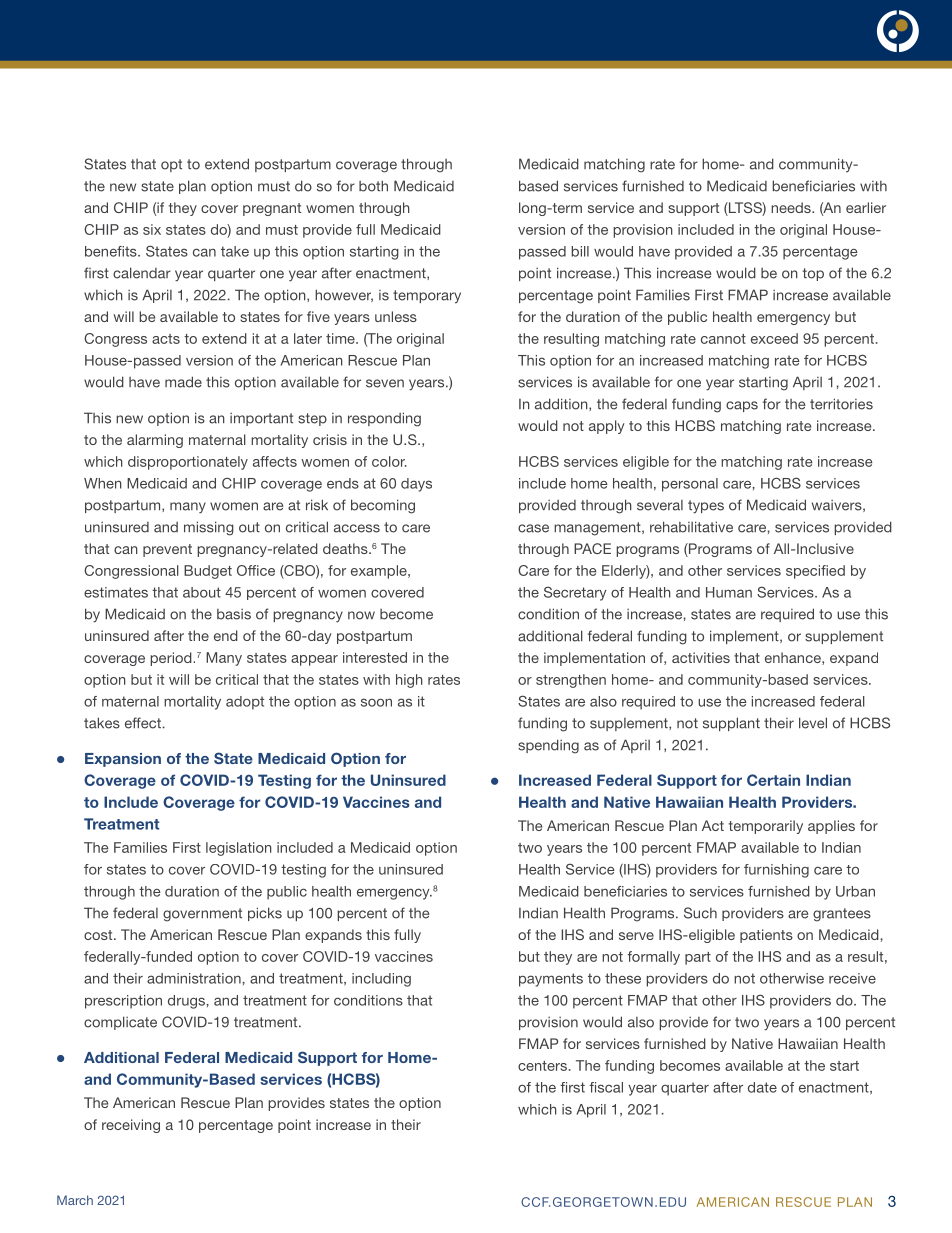 This image has width=952, height=1233. Describe the element at coordinates (813, 723) in the image. I see `level` at that location.
